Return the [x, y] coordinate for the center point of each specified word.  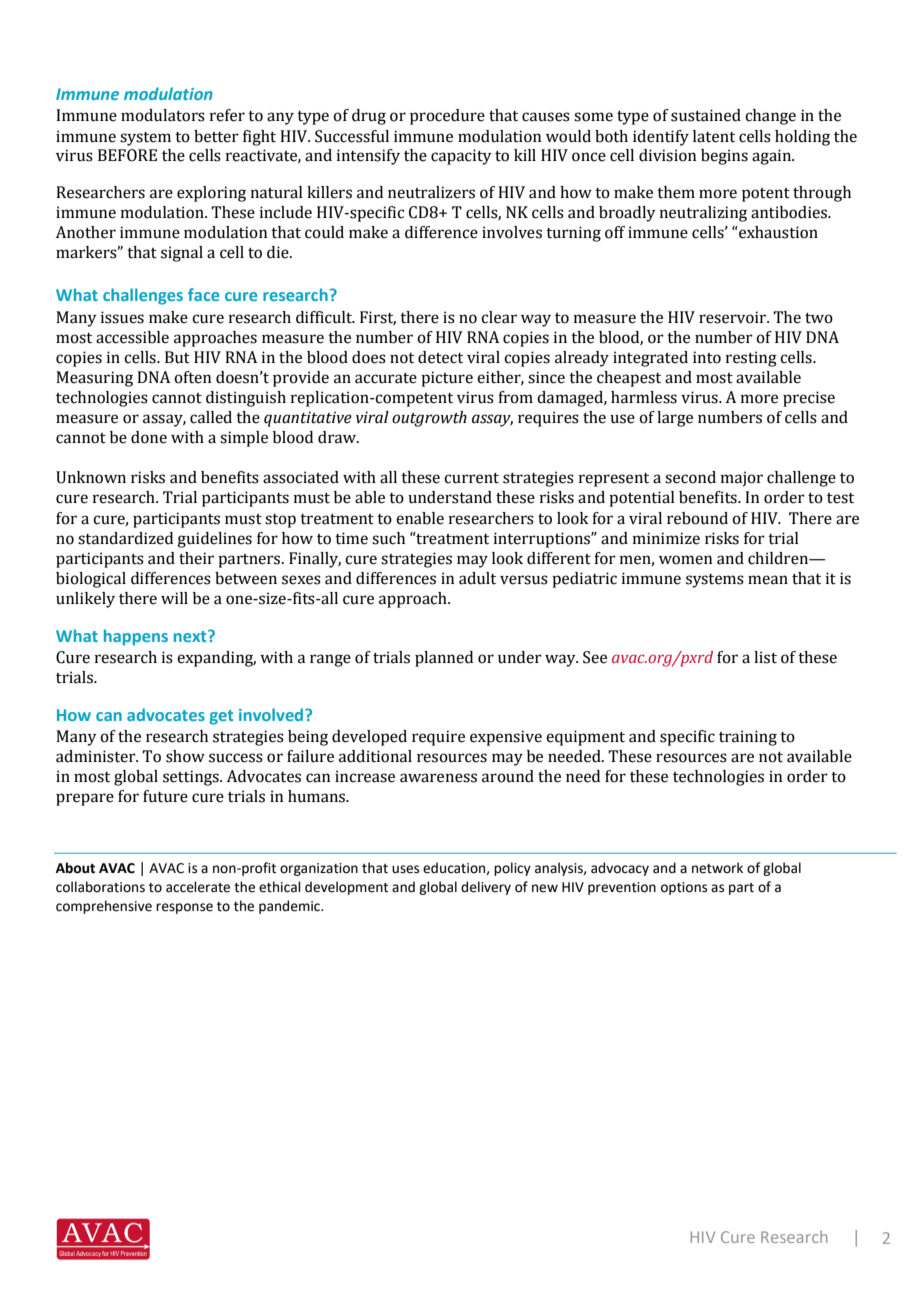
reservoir [734, 317]
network [717, 868]
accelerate [198, 887]
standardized [125, 538]
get [221, 717]
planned [444, 659]
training [748, 738]
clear [499, 317]
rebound [697, 518]
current [471, 478]
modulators [163, 115]
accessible [132, 337]
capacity [461, 157]
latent [714, 136]
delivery [486, 888]
